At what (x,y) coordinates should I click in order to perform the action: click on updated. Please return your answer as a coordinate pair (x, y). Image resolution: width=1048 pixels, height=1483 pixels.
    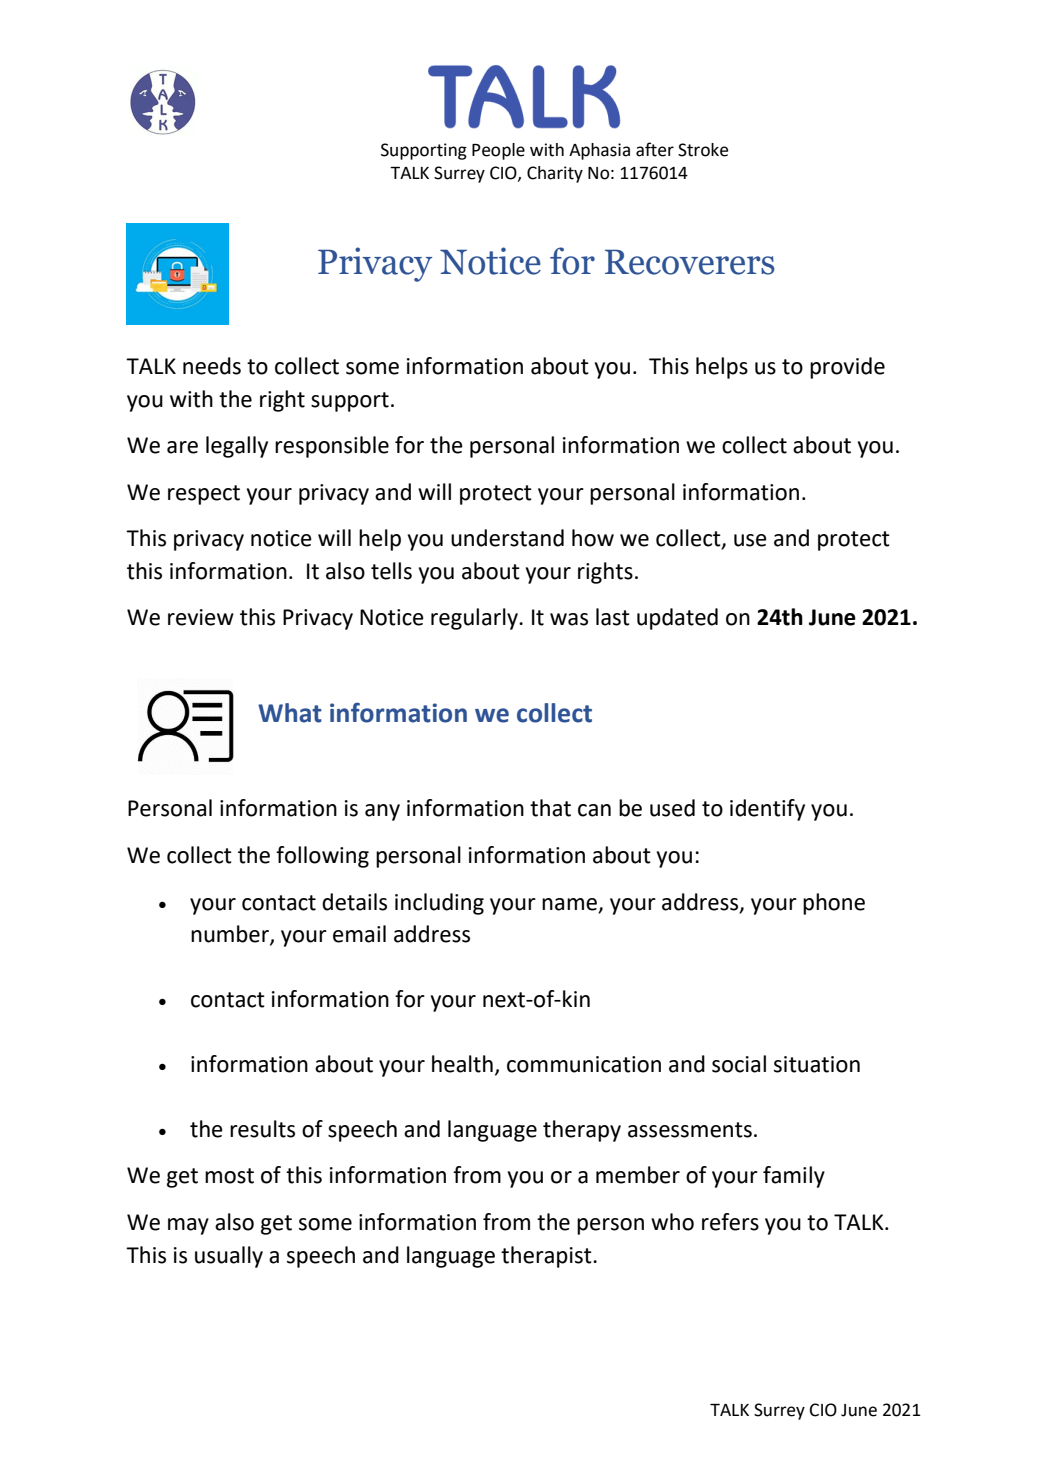
    Looking at the image, I should click on (677, 619).
